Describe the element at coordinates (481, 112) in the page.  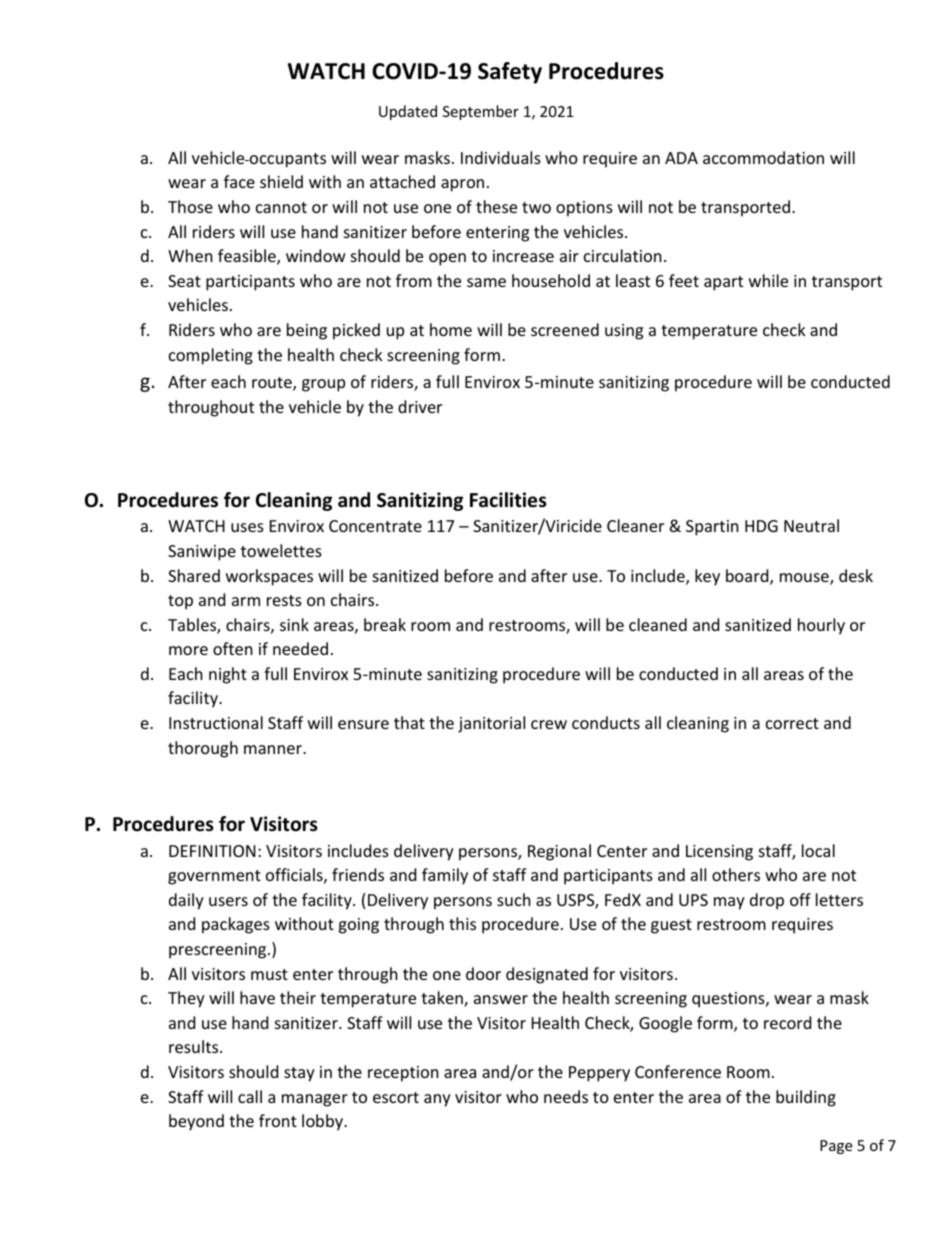
I see `September` at that location.
